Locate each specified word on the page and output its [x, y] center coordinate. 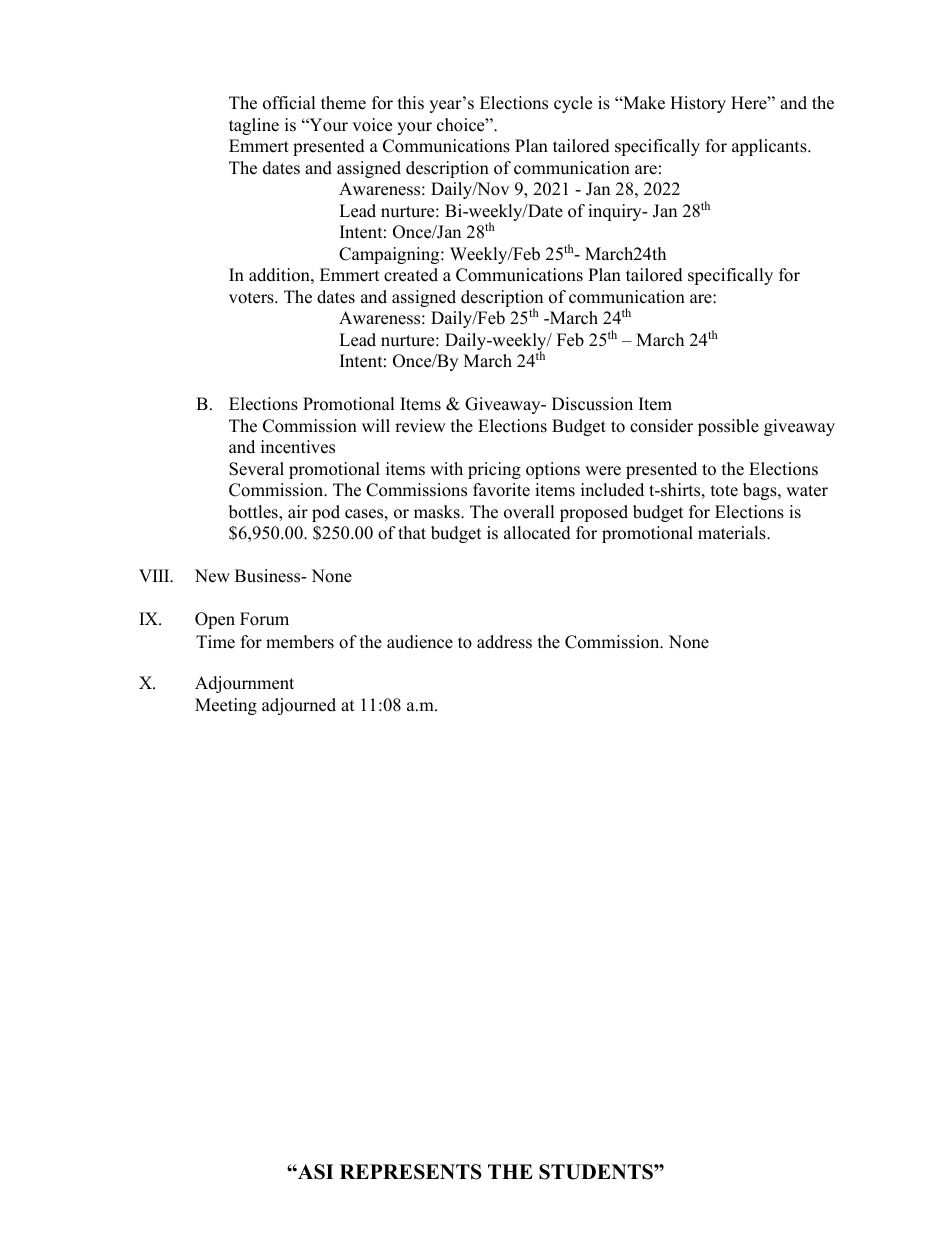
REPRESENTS [411, 1172]
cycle [573, 104]
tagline [254, 126]
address [504, 642]
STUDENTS [597, 1172]
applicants [770, 147]
